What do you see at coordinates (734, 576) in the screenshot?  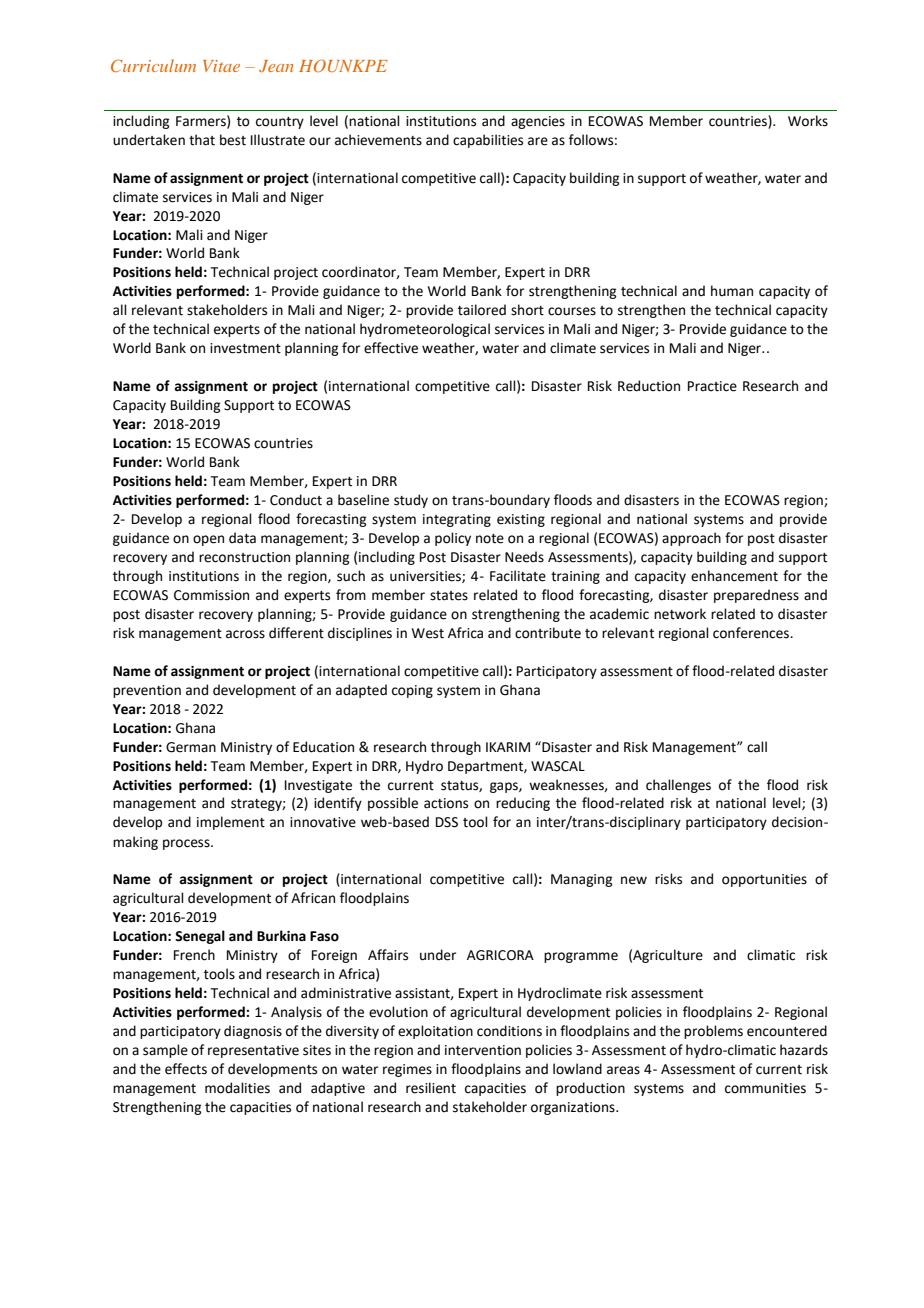 I see `enhancement` at bounding box center [734, 576].
